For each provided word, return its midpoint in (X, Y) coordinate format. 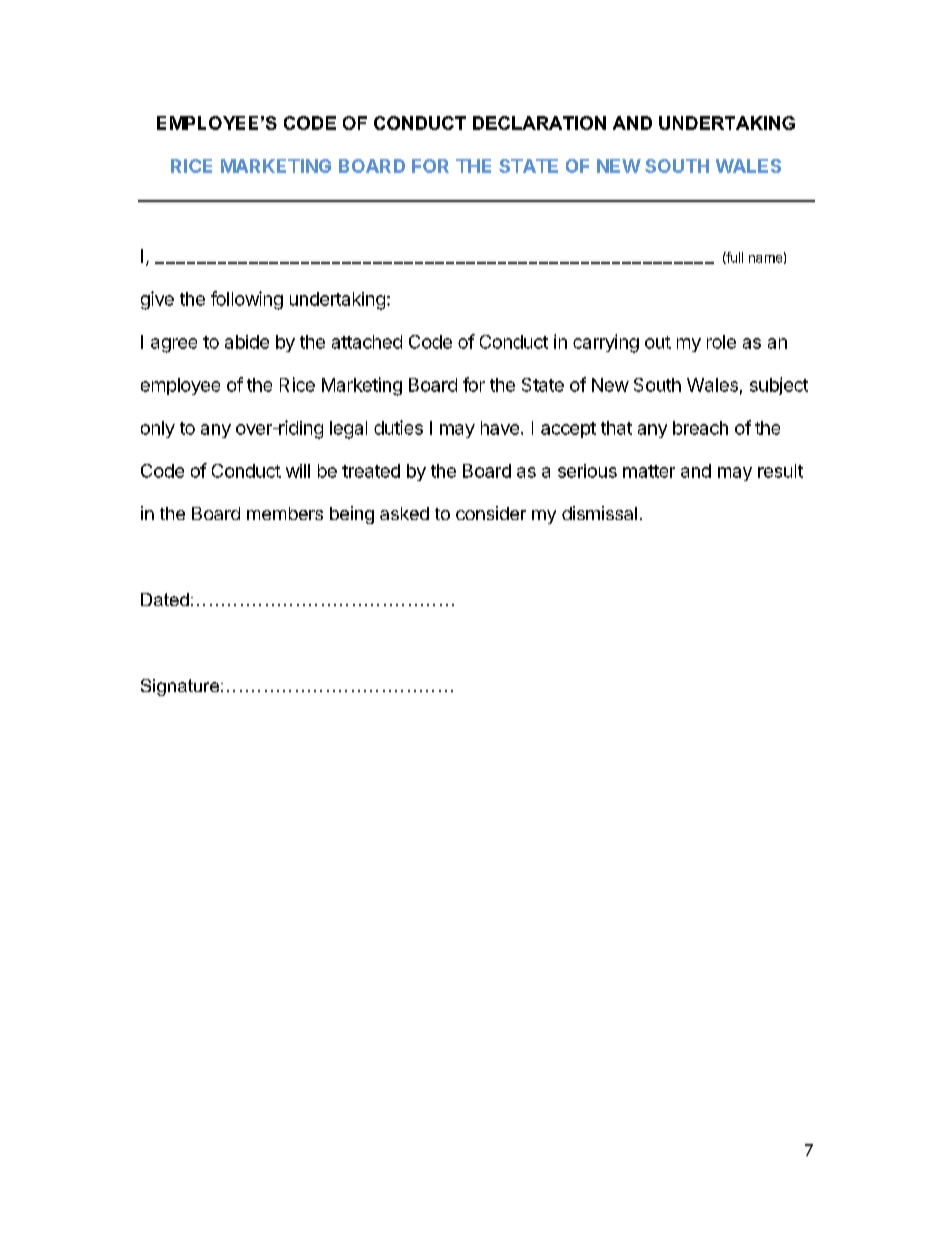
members (285, 513)
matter (649, 471)
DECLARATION (539, 123)
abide (247, 342)
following (247, 300)
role (721, 342)
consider (491, 513)
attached (367, 342)
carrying (606, 343)
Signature (181, 687)
